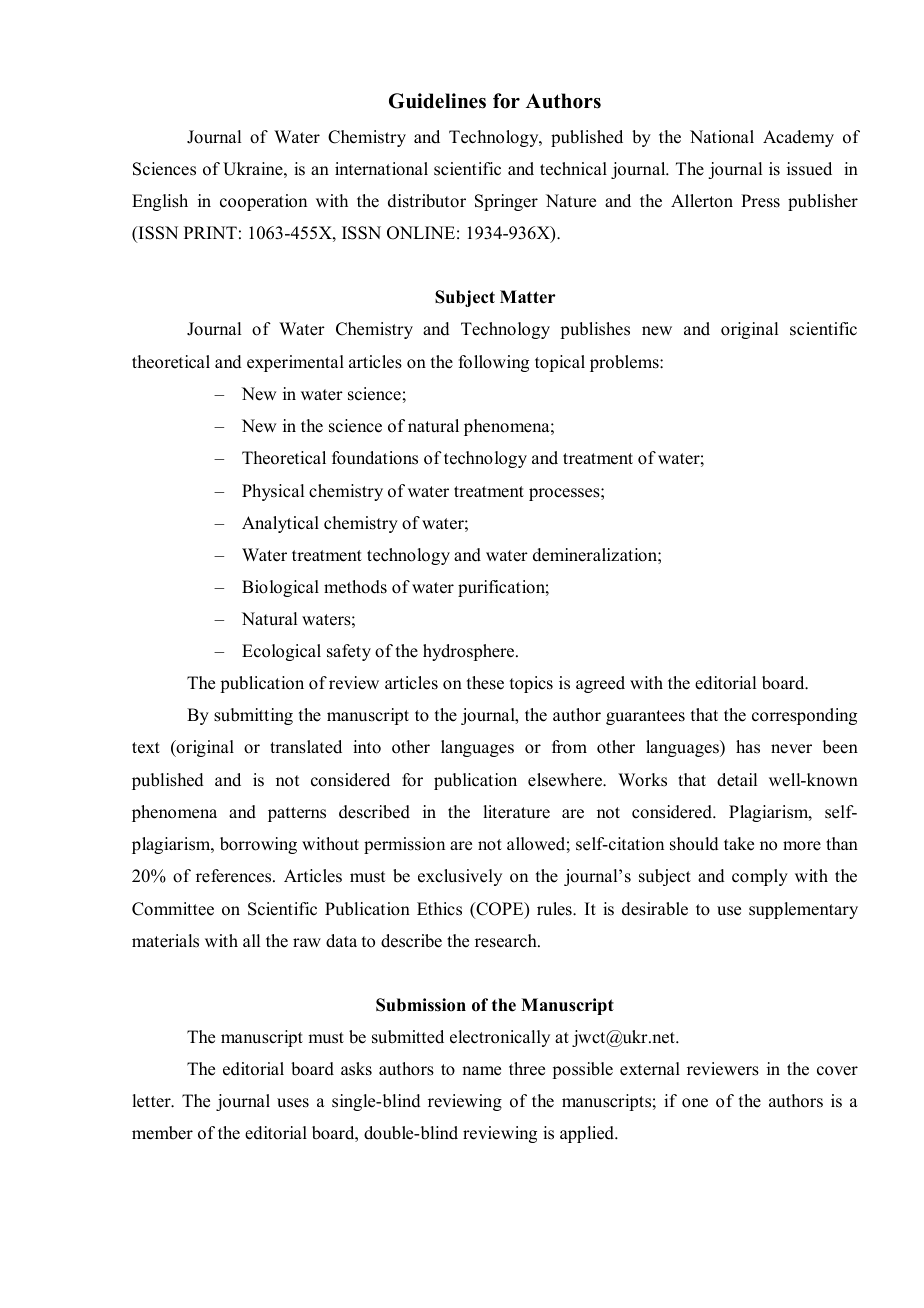  What do you see at coordinates (481, 1071) in the screenshot?
I see `name` at bounding box center [481, 1071].
